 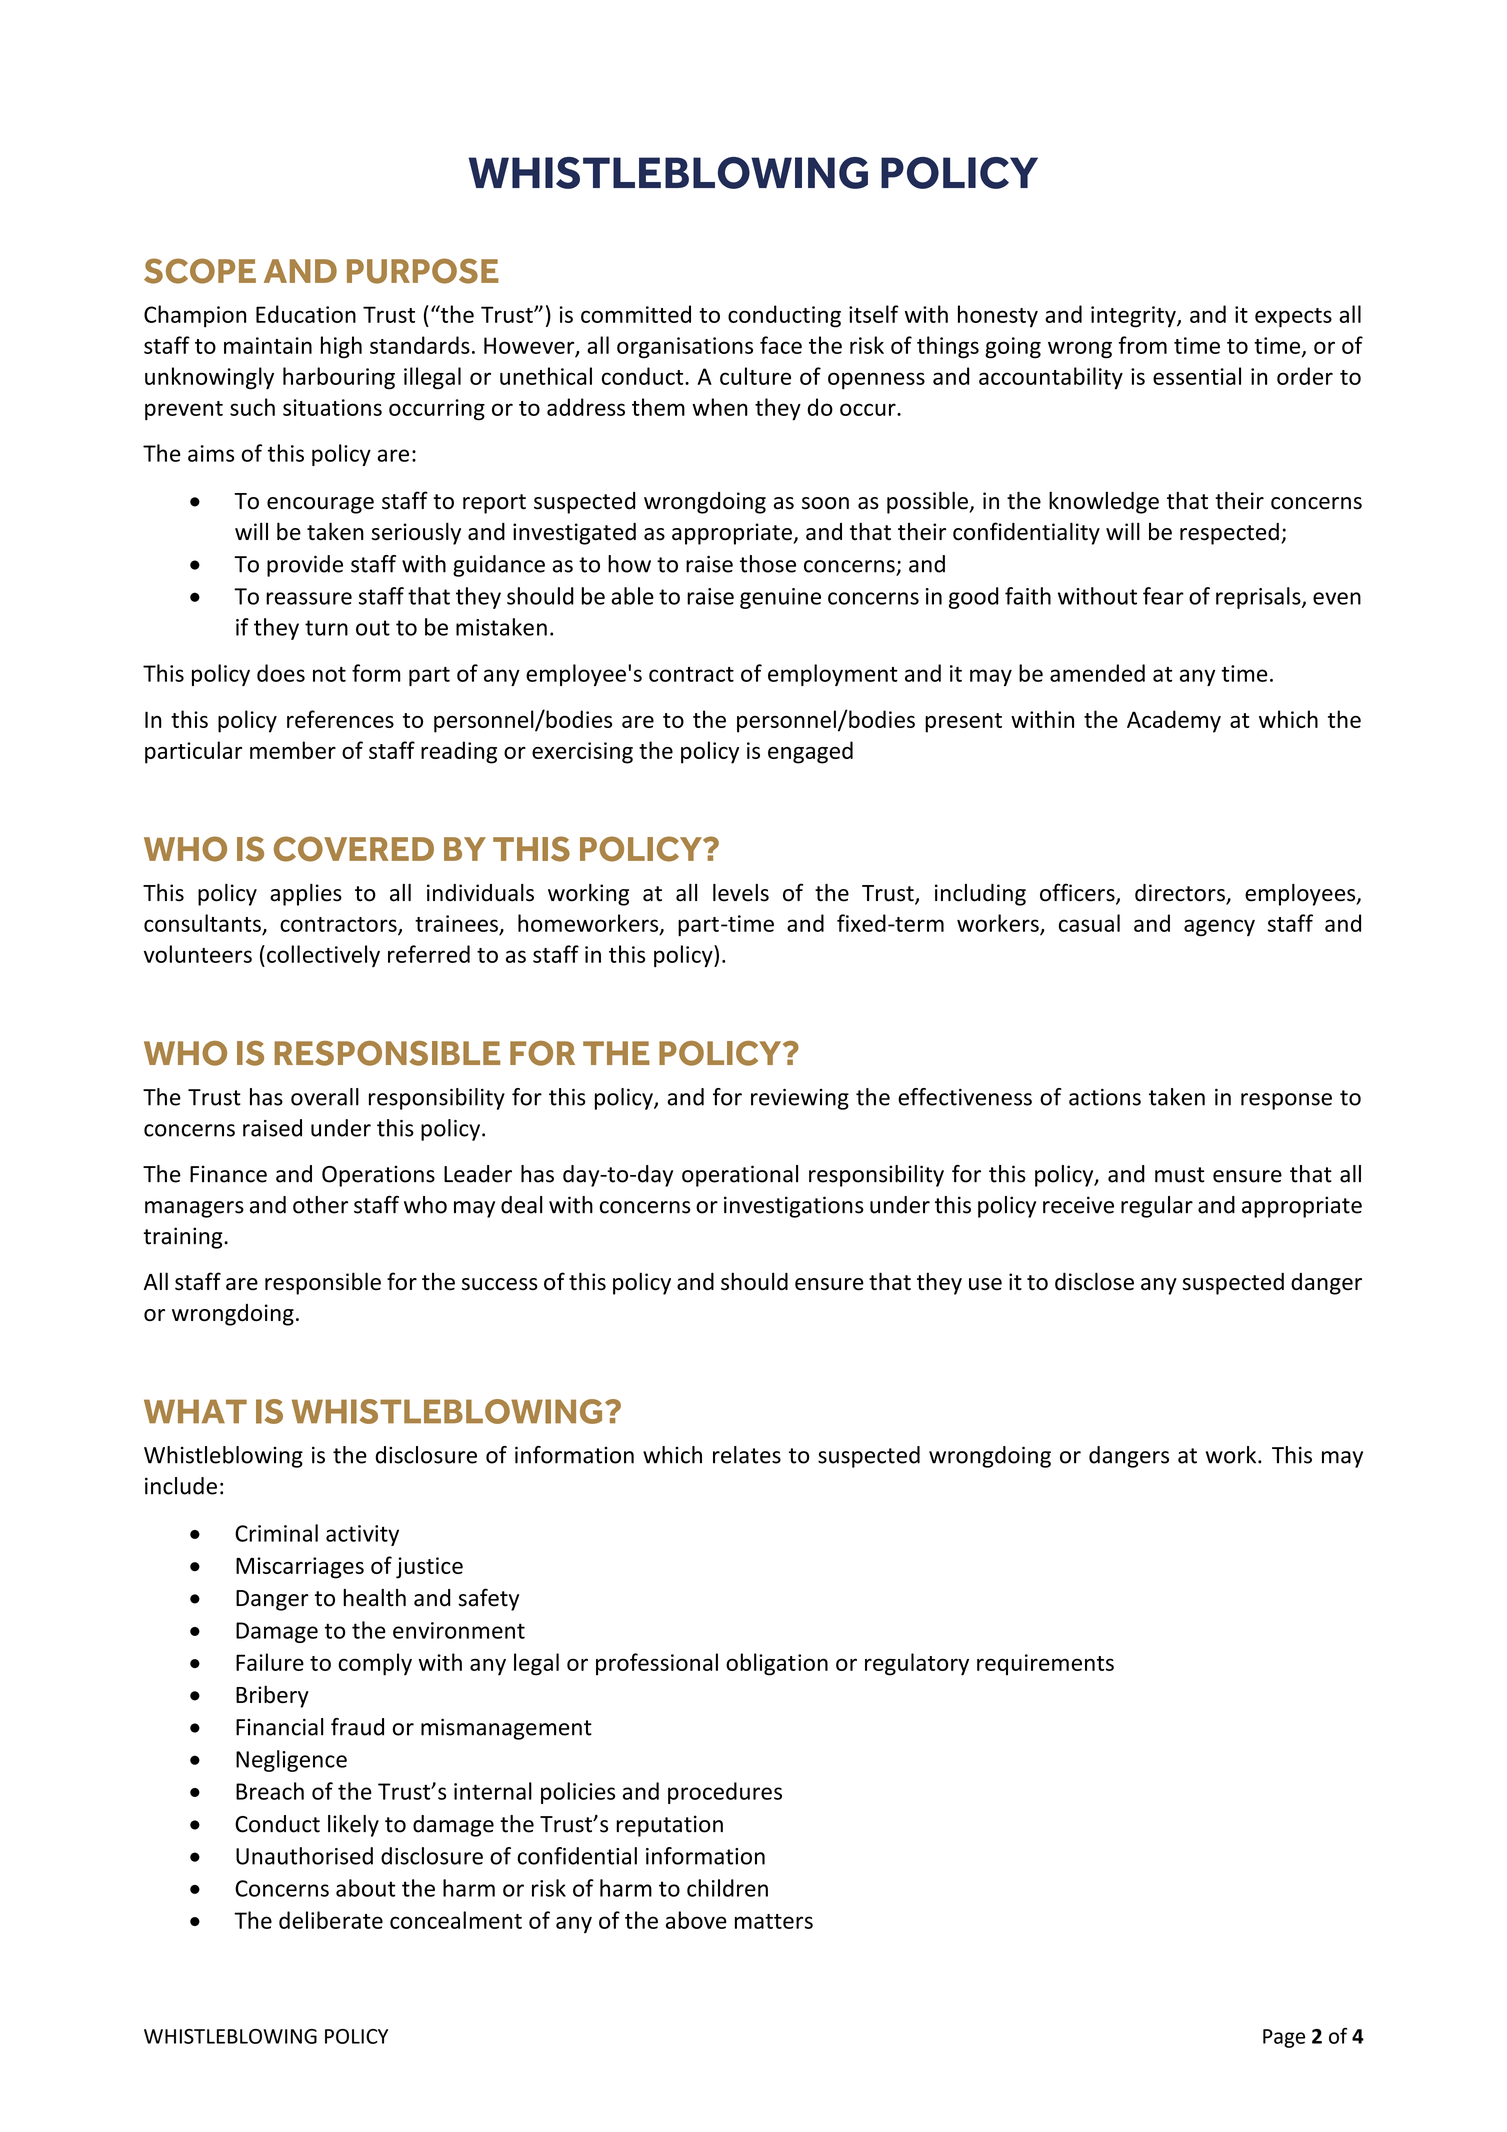 What do you see at coordinates (781, 345) in the screenshot?
I see `face` at bounding box center [781, 345].
